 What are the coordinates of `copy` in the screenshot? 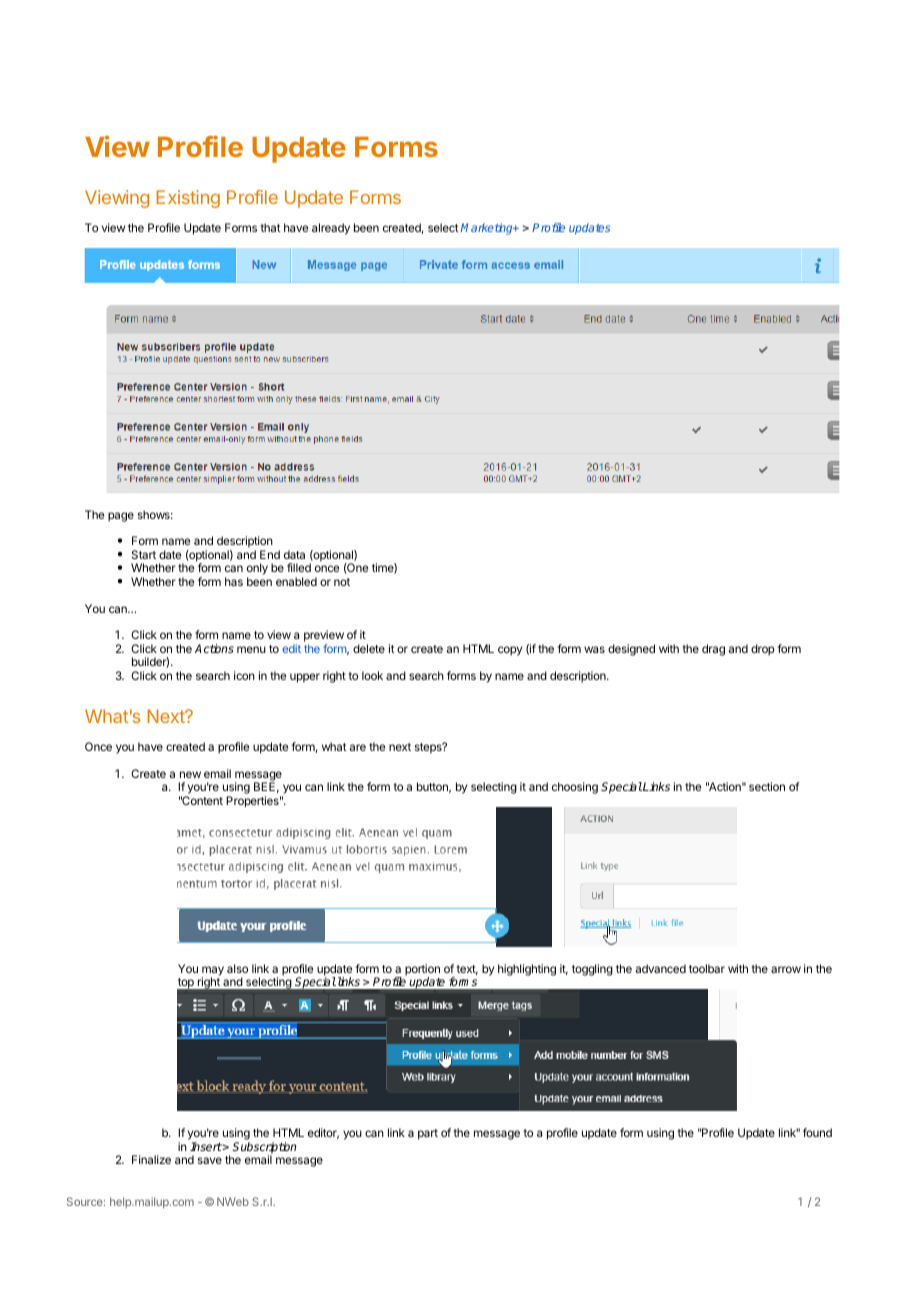 It's located at (510, 651).
